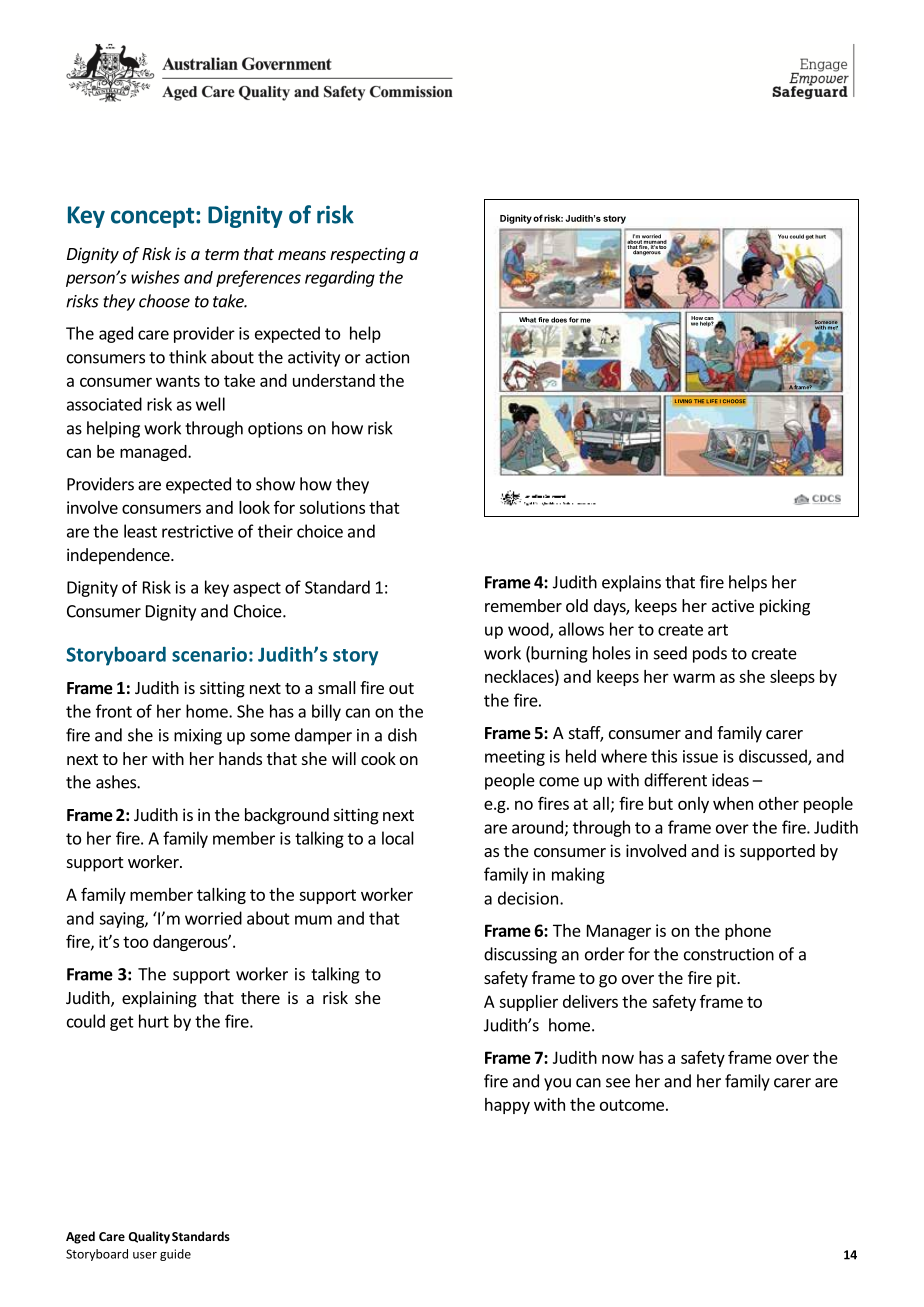 This document has height=1307, width=924. Describe the element at coordinates (693, 805) in the document. I see `only` at that location.
